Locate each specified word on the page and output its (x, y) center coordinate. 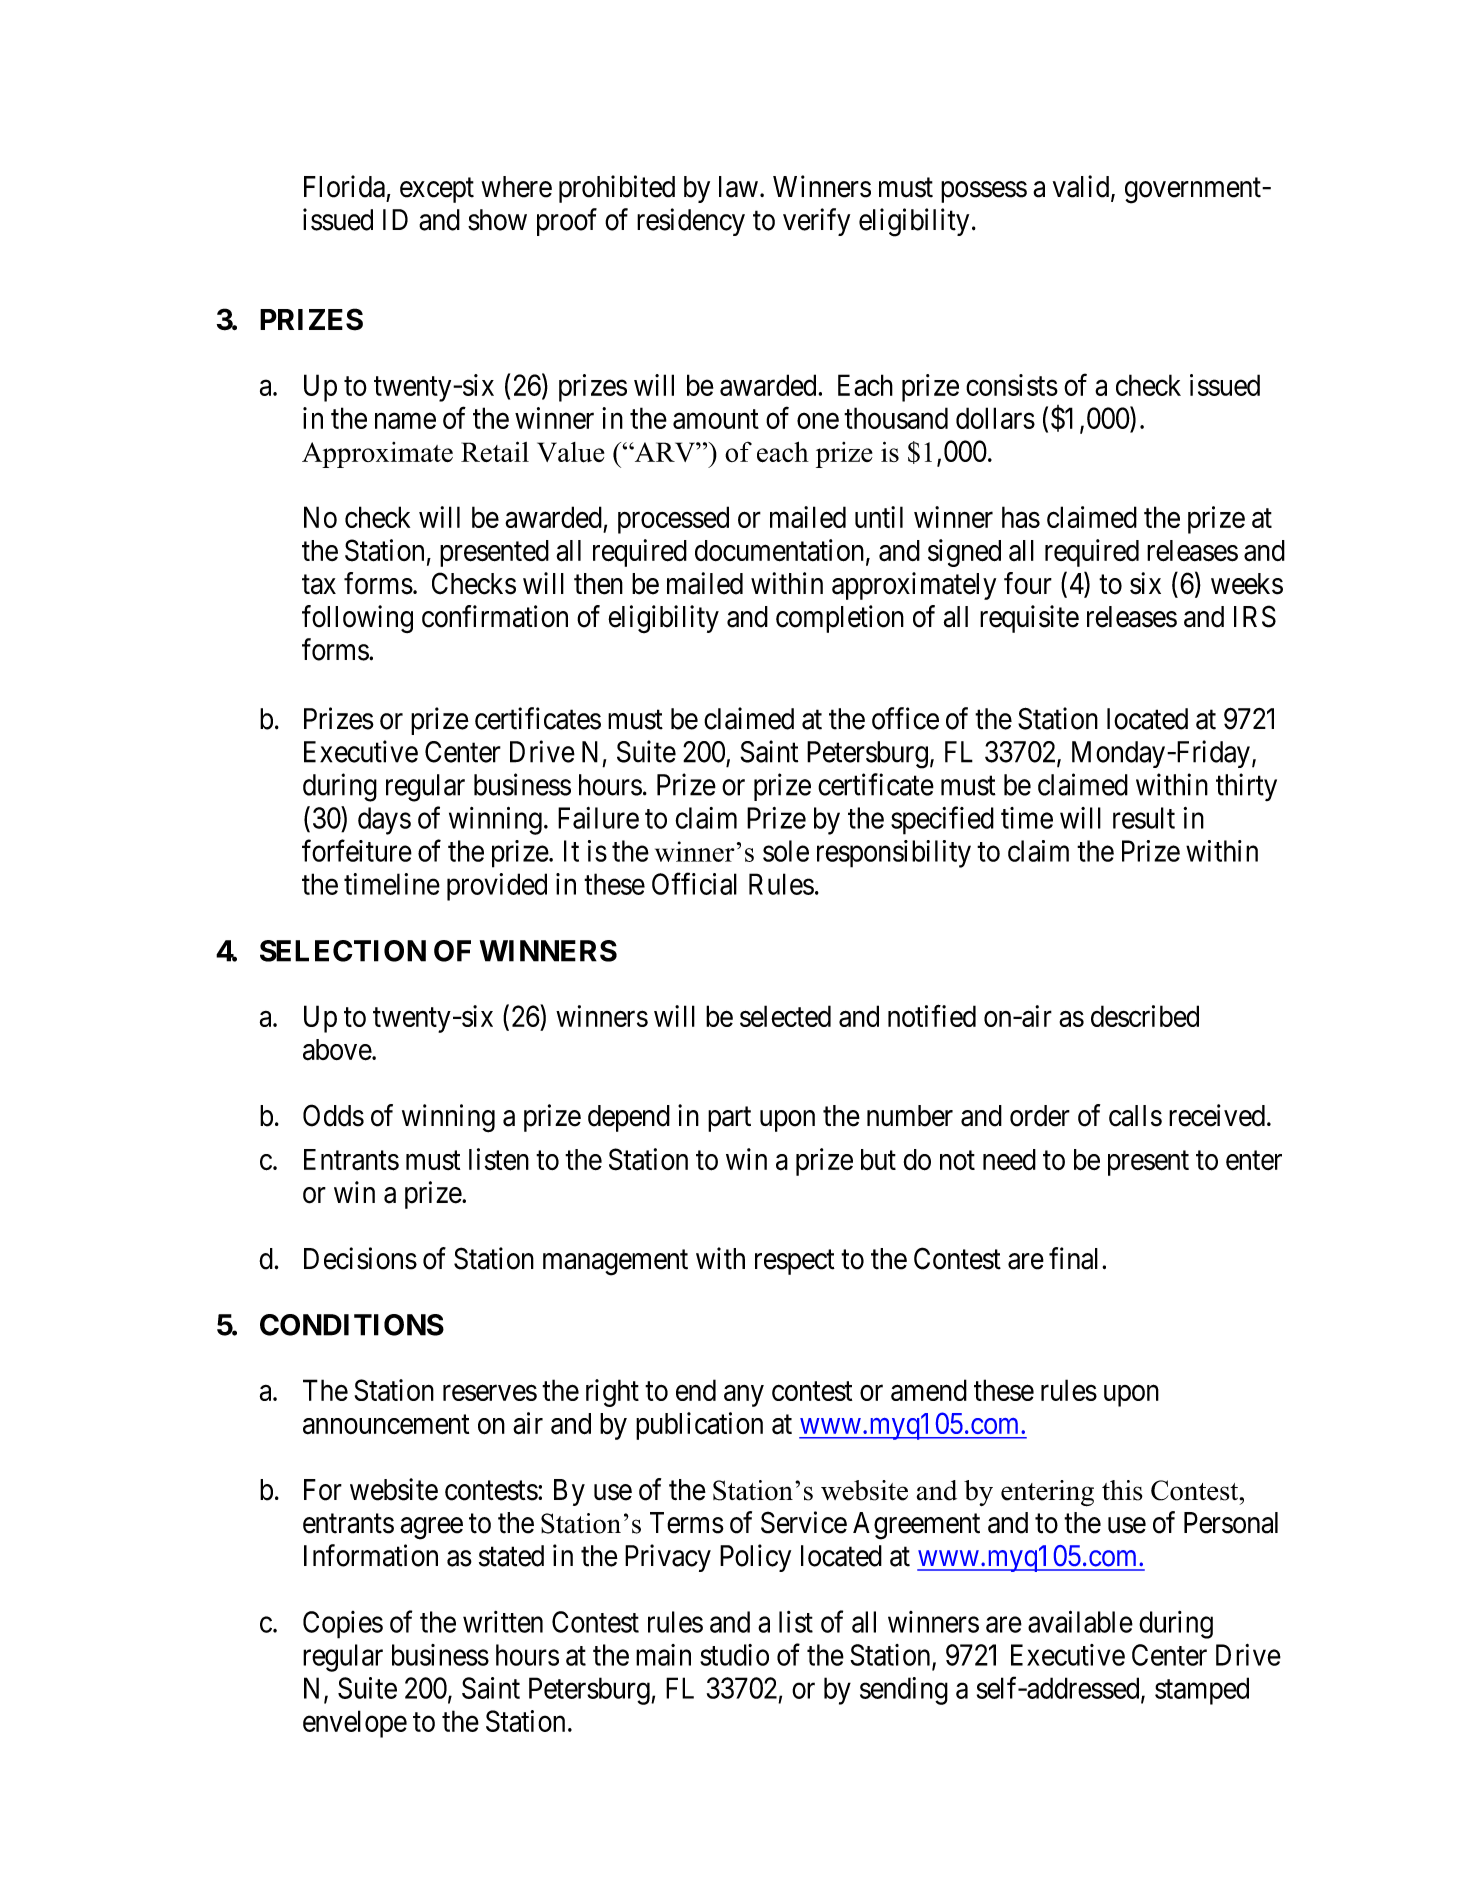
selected (785, 1016)
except (437, 190)
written (503, 1622)
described (1145, 1016)
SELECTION (343, 951)
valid (1082, 187)
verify (816, 222)
